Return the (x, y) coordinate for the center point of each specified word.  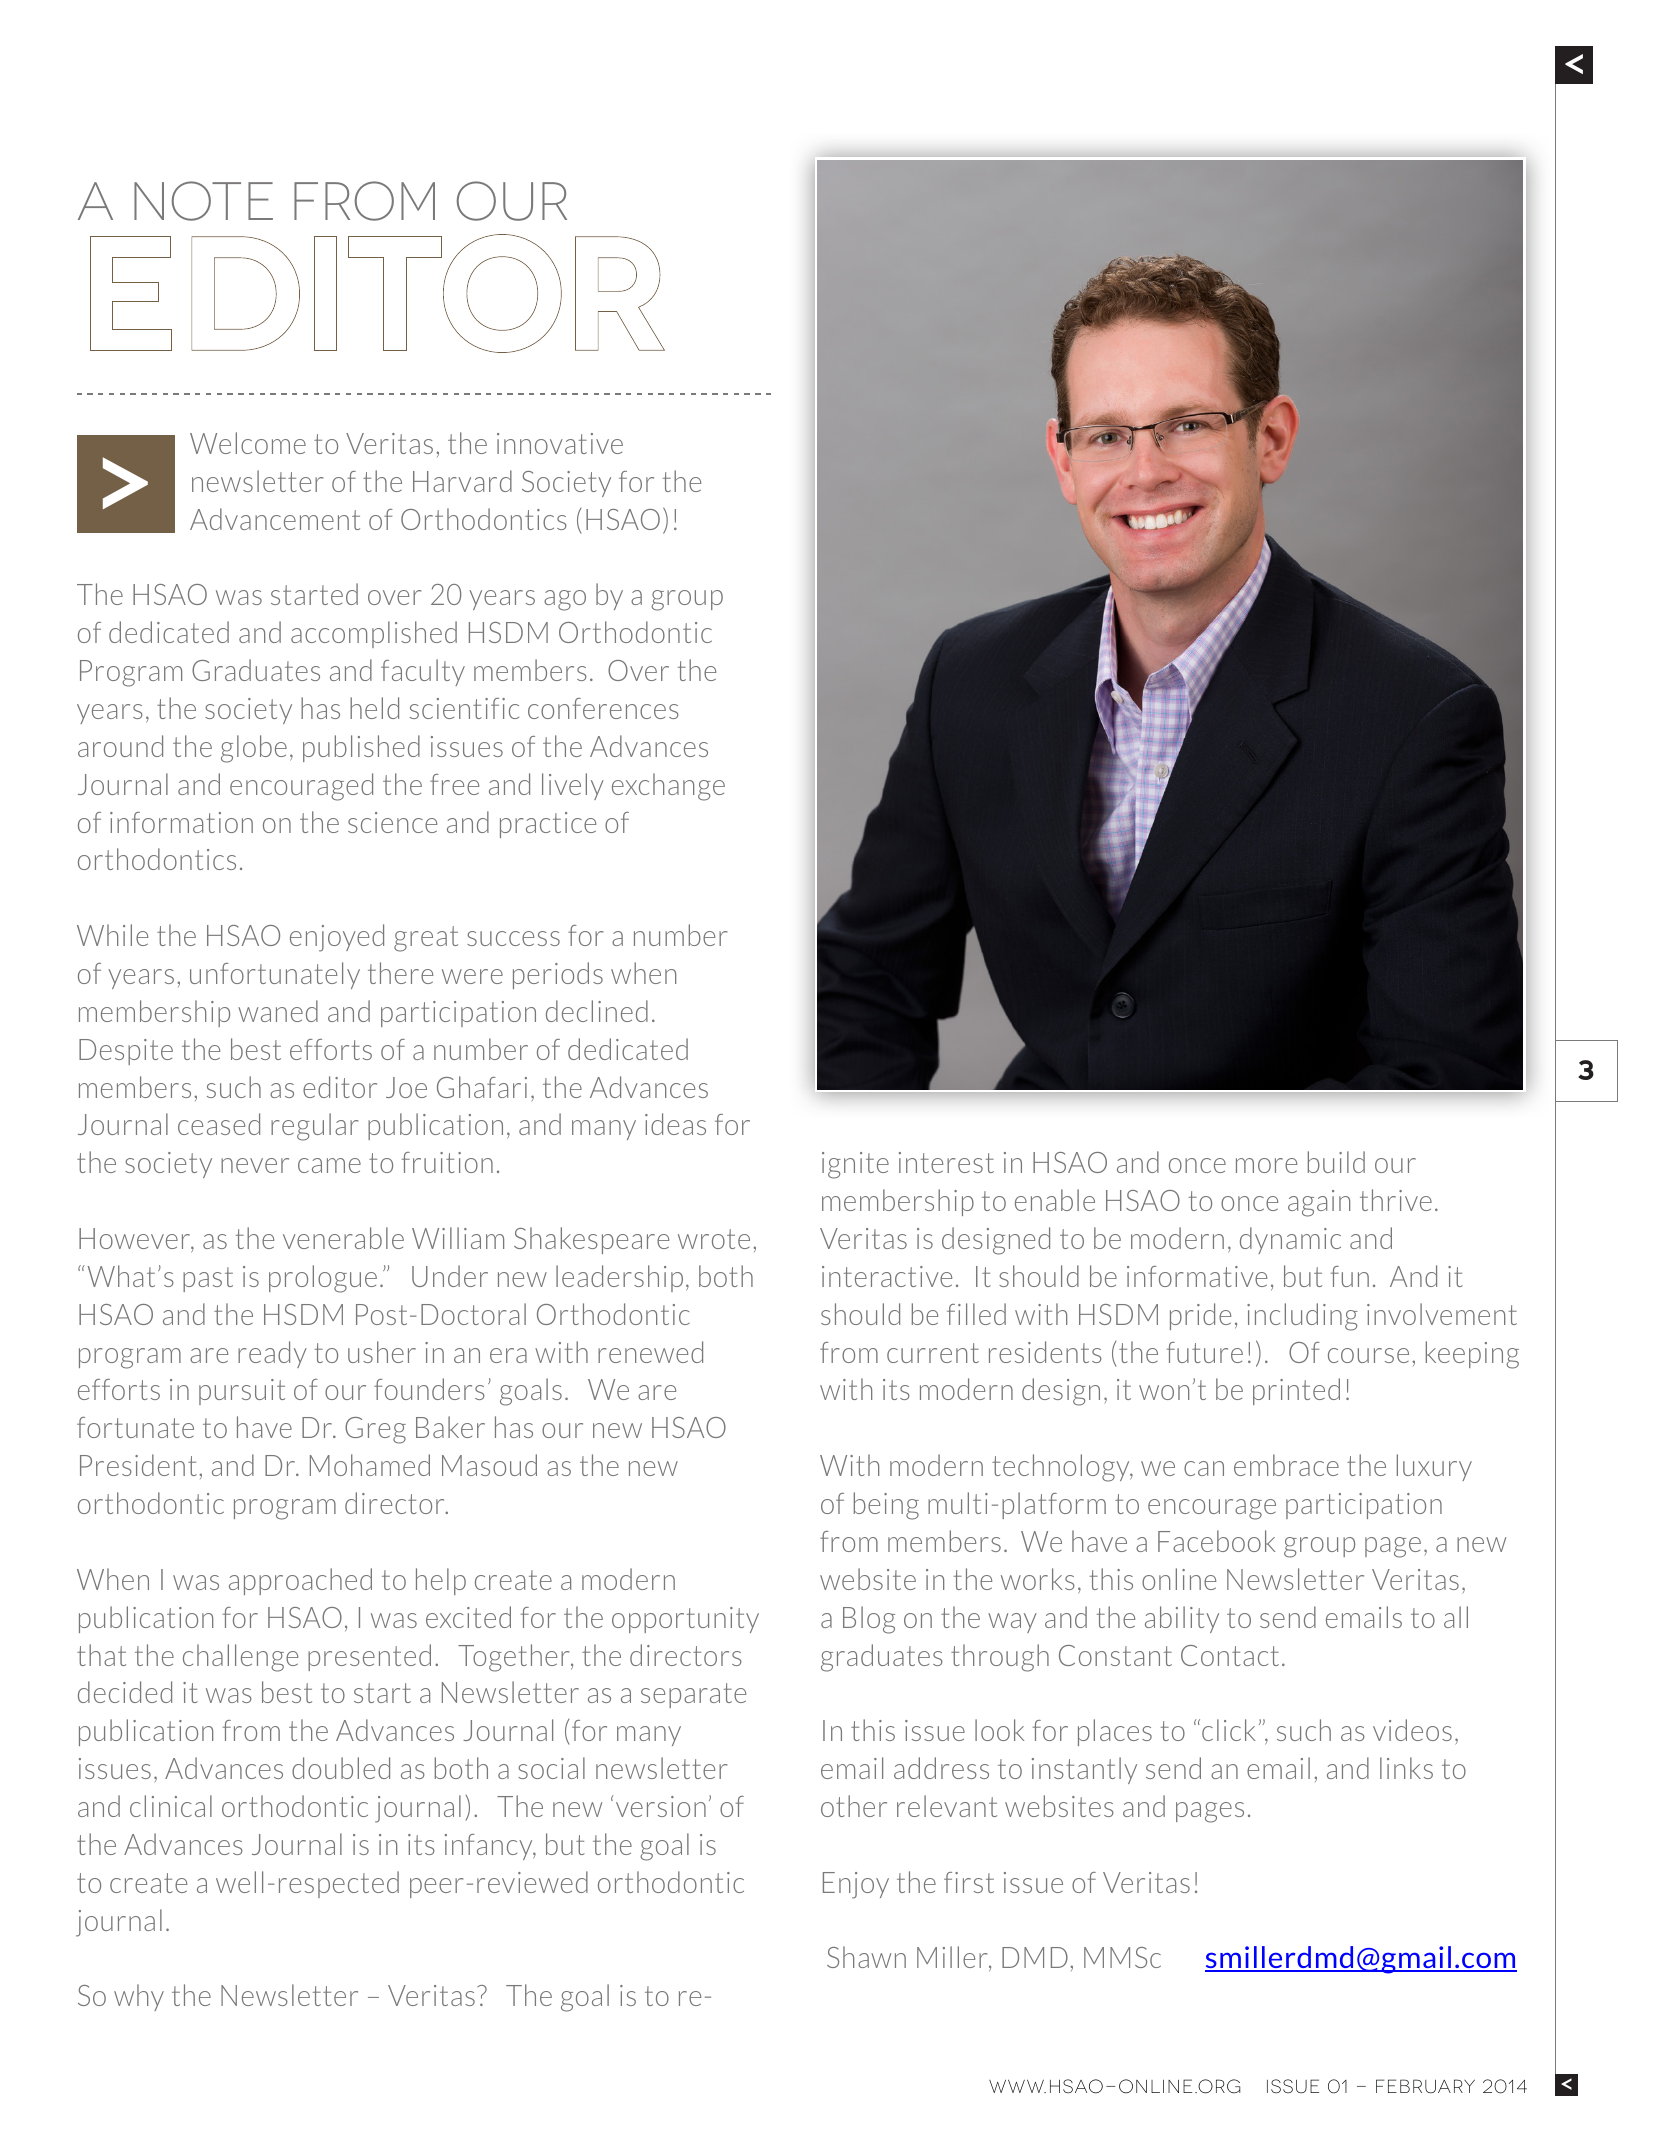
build (1336, 1162)
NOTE (203, 201)
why (139, 1997)
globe (254, 749)
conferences (603, 708)
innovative (560, 443)
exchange (668, 787)
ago (565, 600)
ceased (219, 1124)
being (886, 1506)
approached (300, 1581)
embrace (1286, 1465)
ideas (675, 1124)
